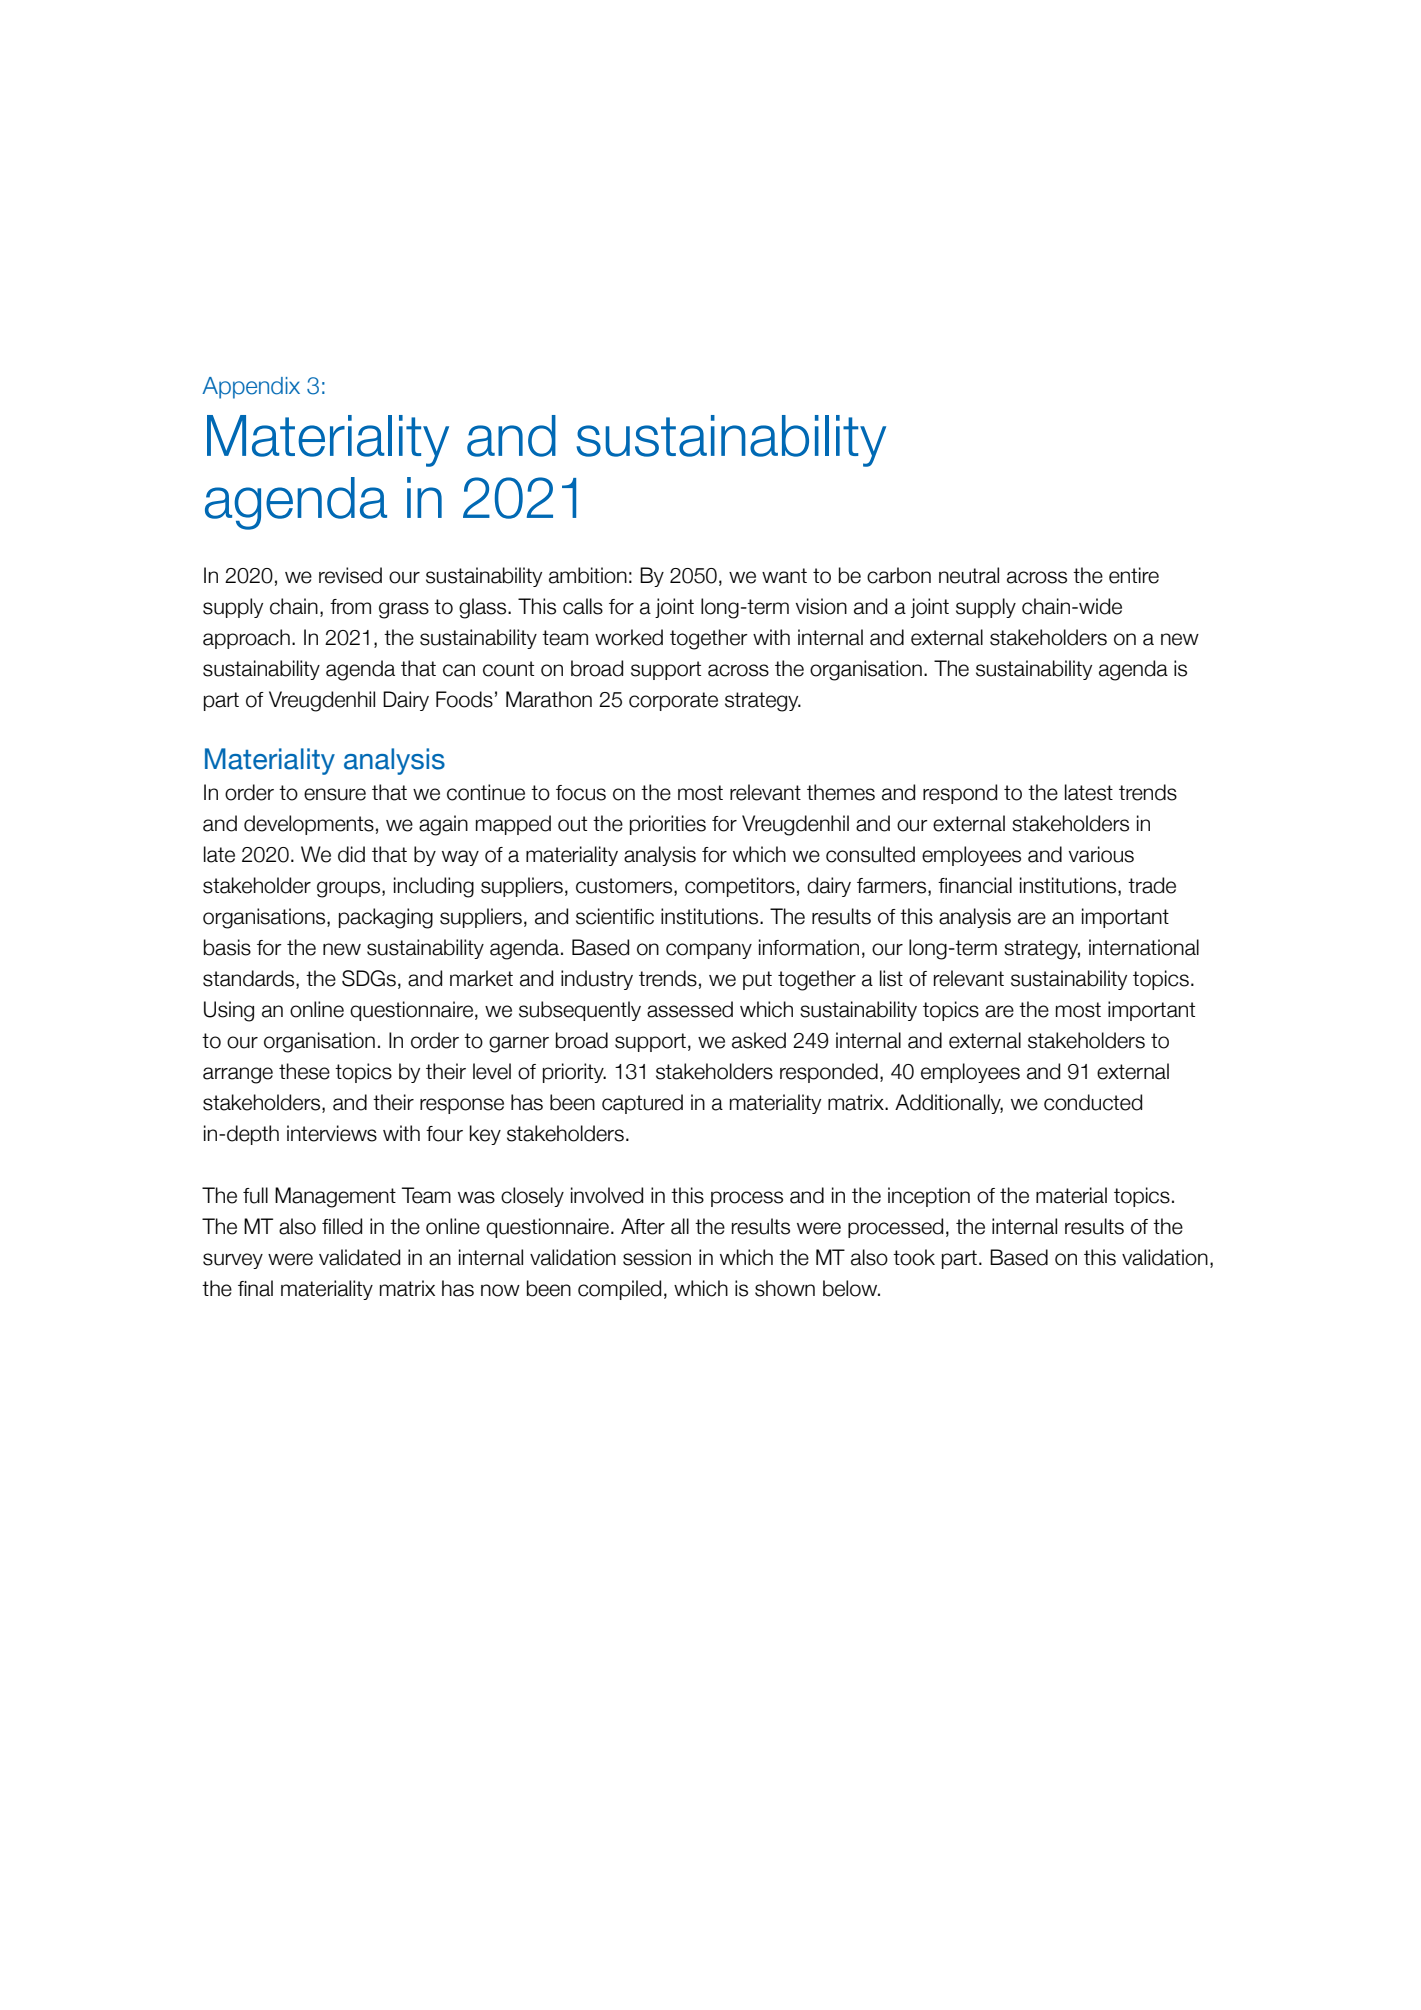 This image has height=2010, width=1421. Describe the element at coordinates (657, 1257) in the image. I see `session` at that location.
